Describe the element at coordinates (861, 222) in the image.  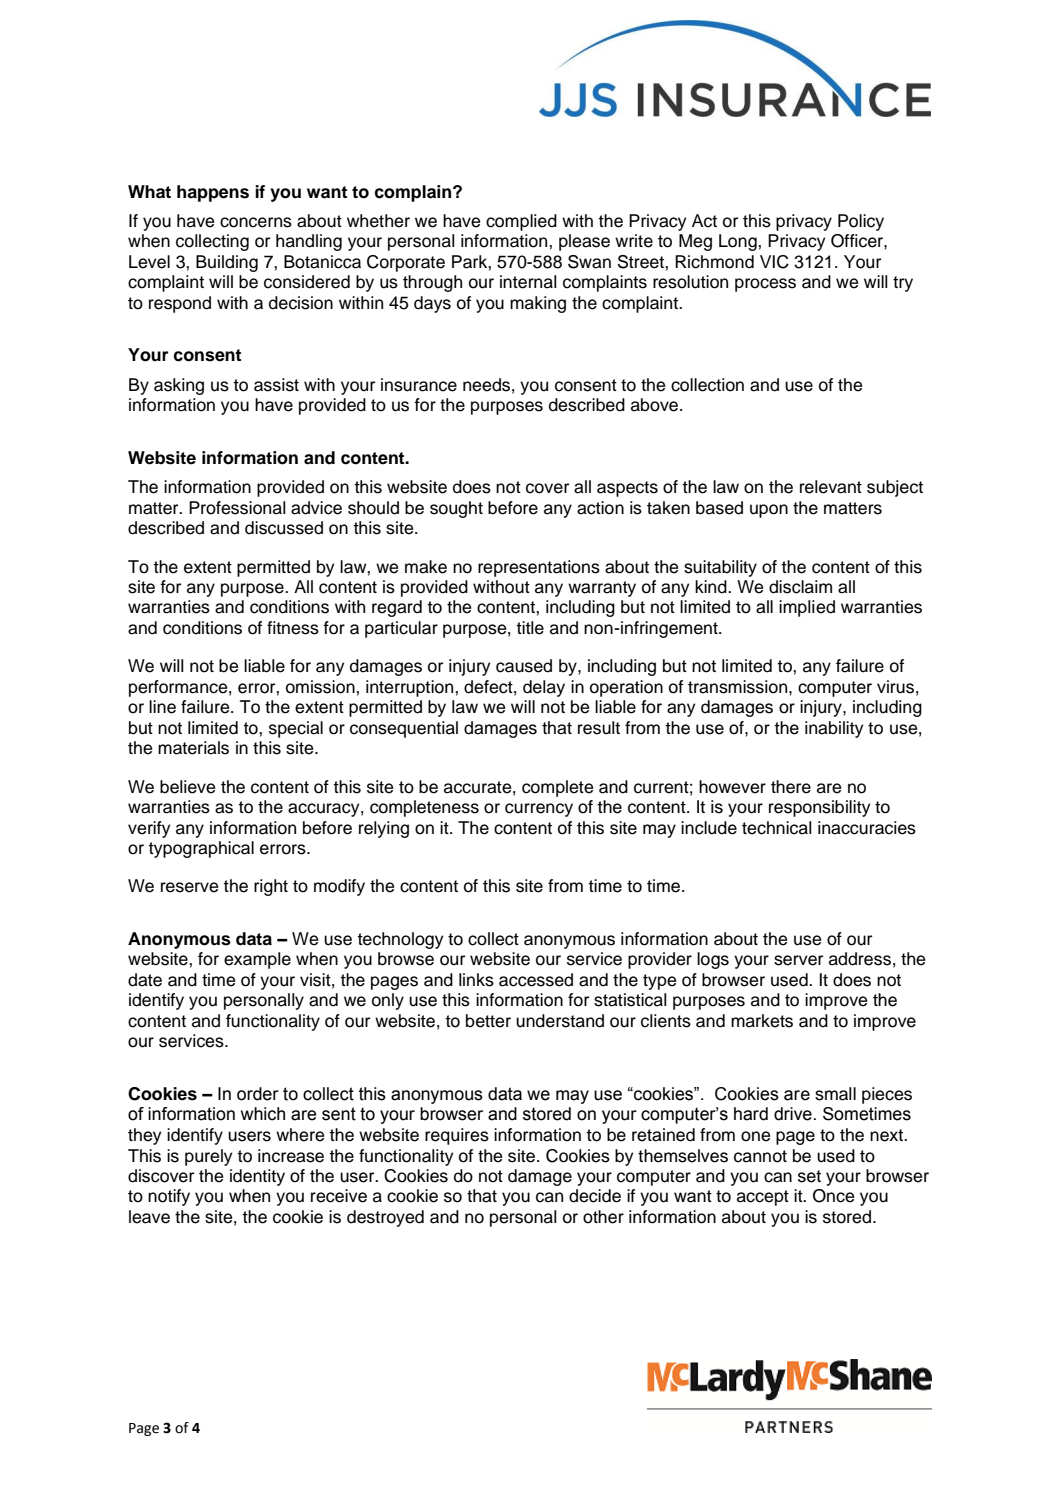
I see `Policy` at that location.
